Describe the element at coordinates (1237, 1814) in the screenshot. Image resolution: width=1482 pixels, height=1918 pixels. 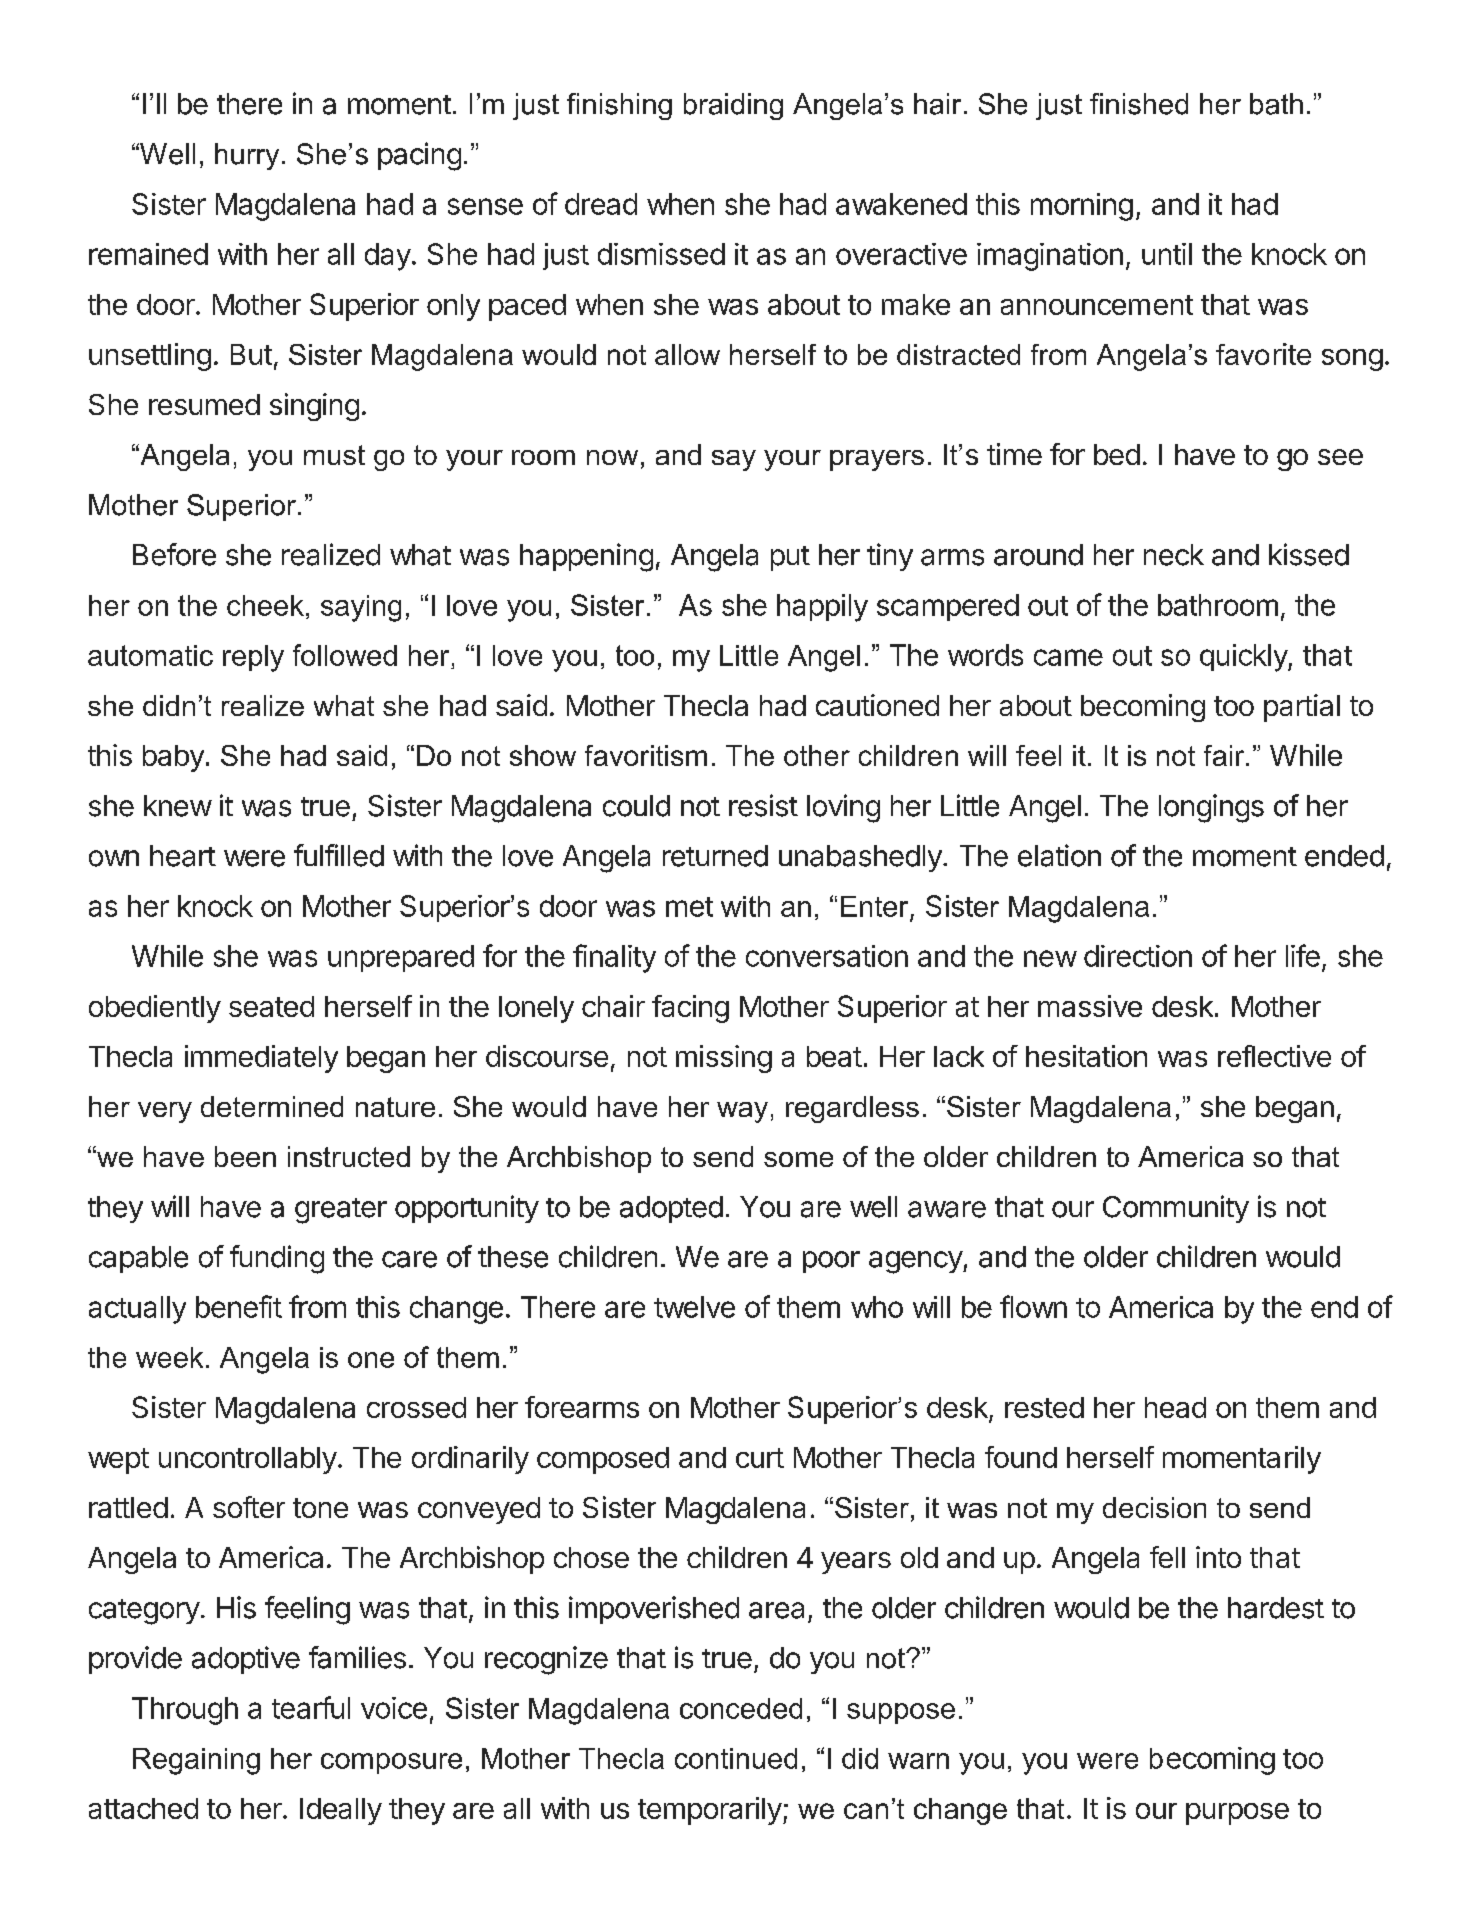
I see `purpose` at that location.
